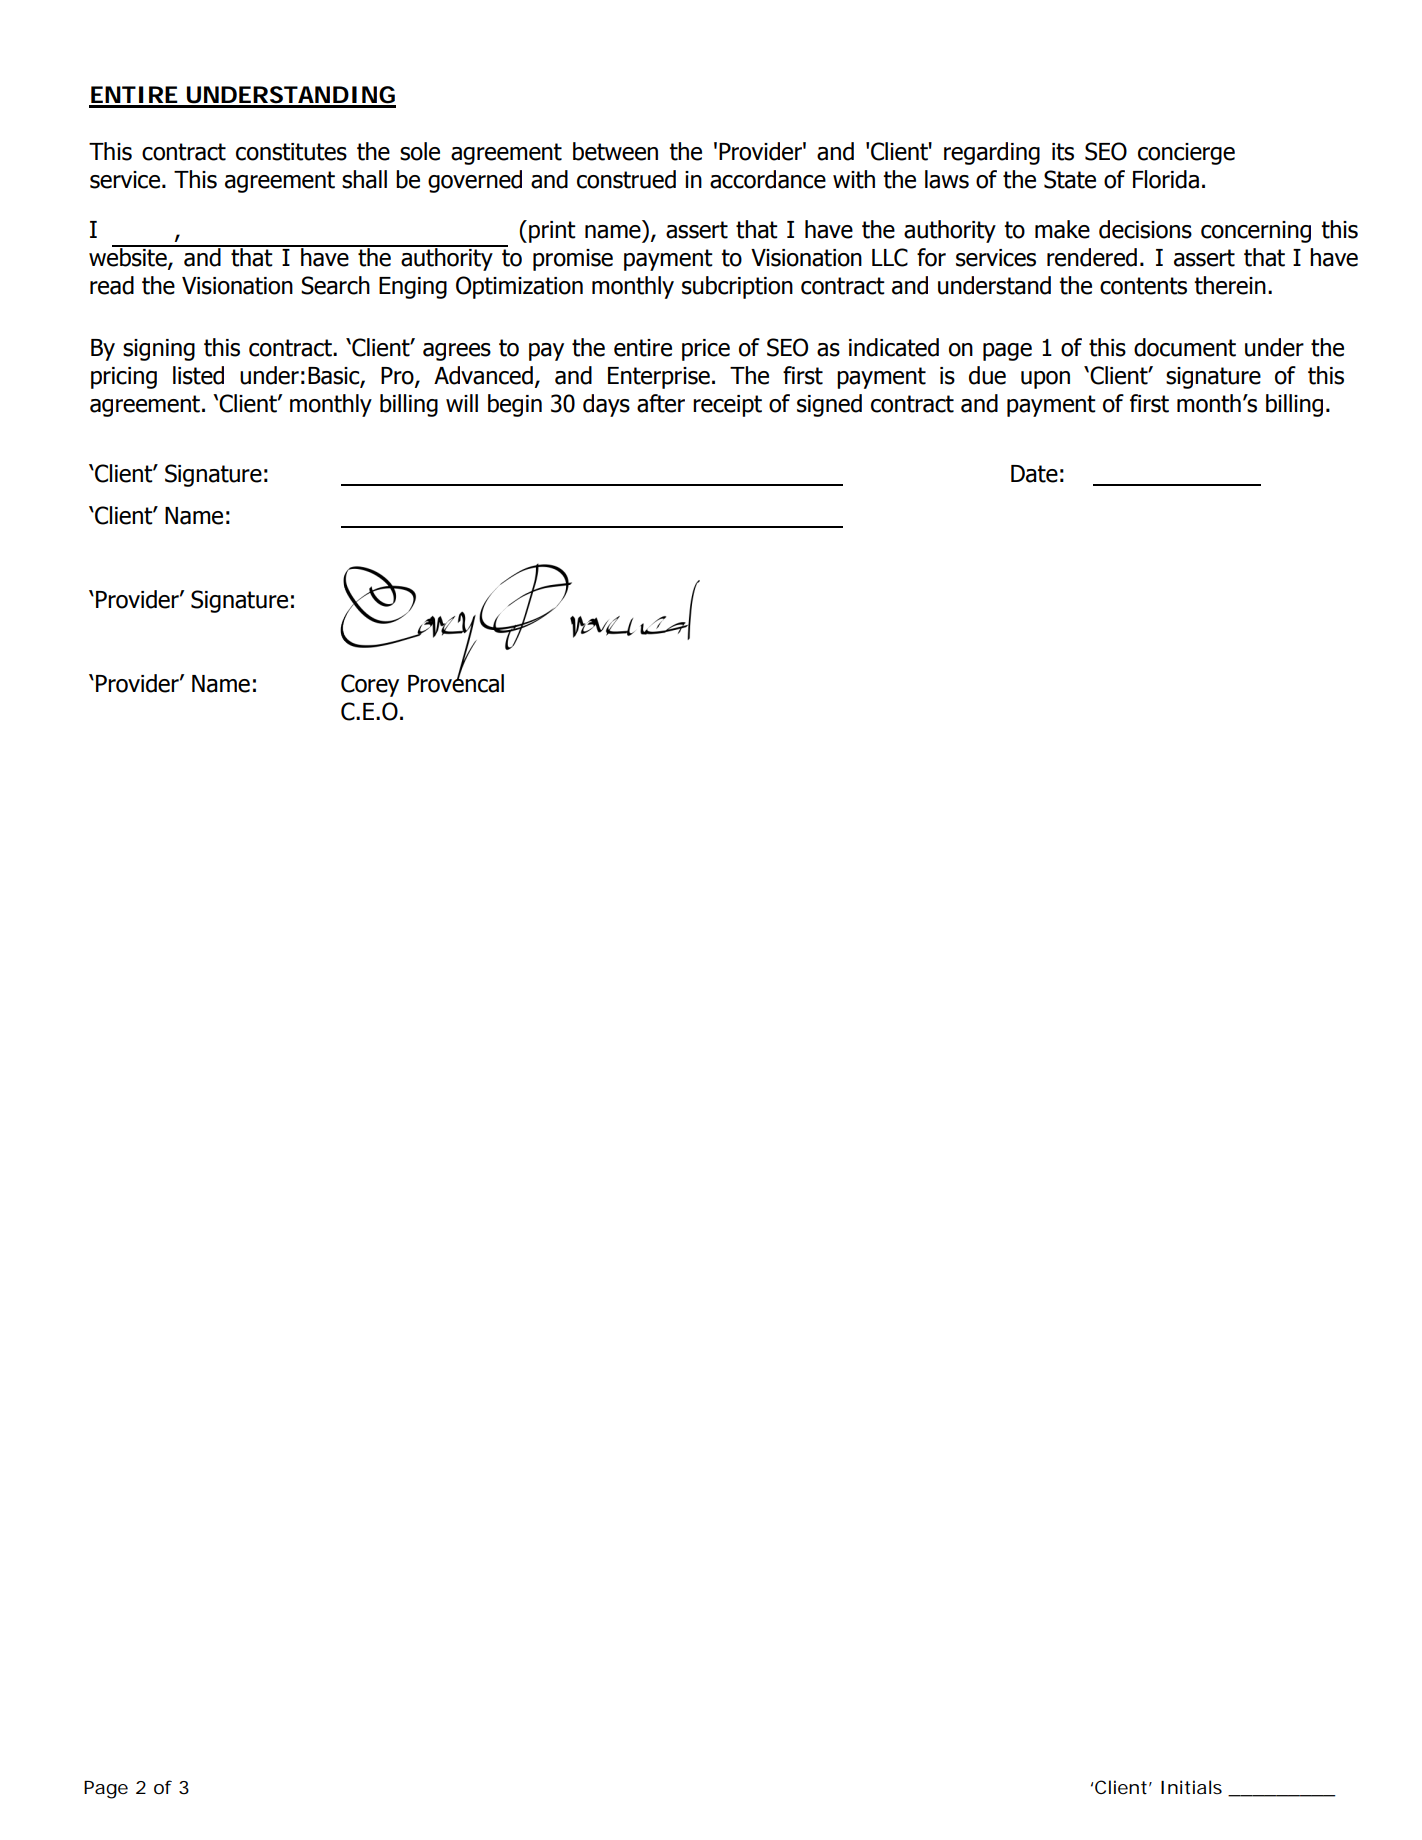  What do you see at coordinates (626, 179) in the screenshot?
I see `construed` at bounding box center [626, 179].
